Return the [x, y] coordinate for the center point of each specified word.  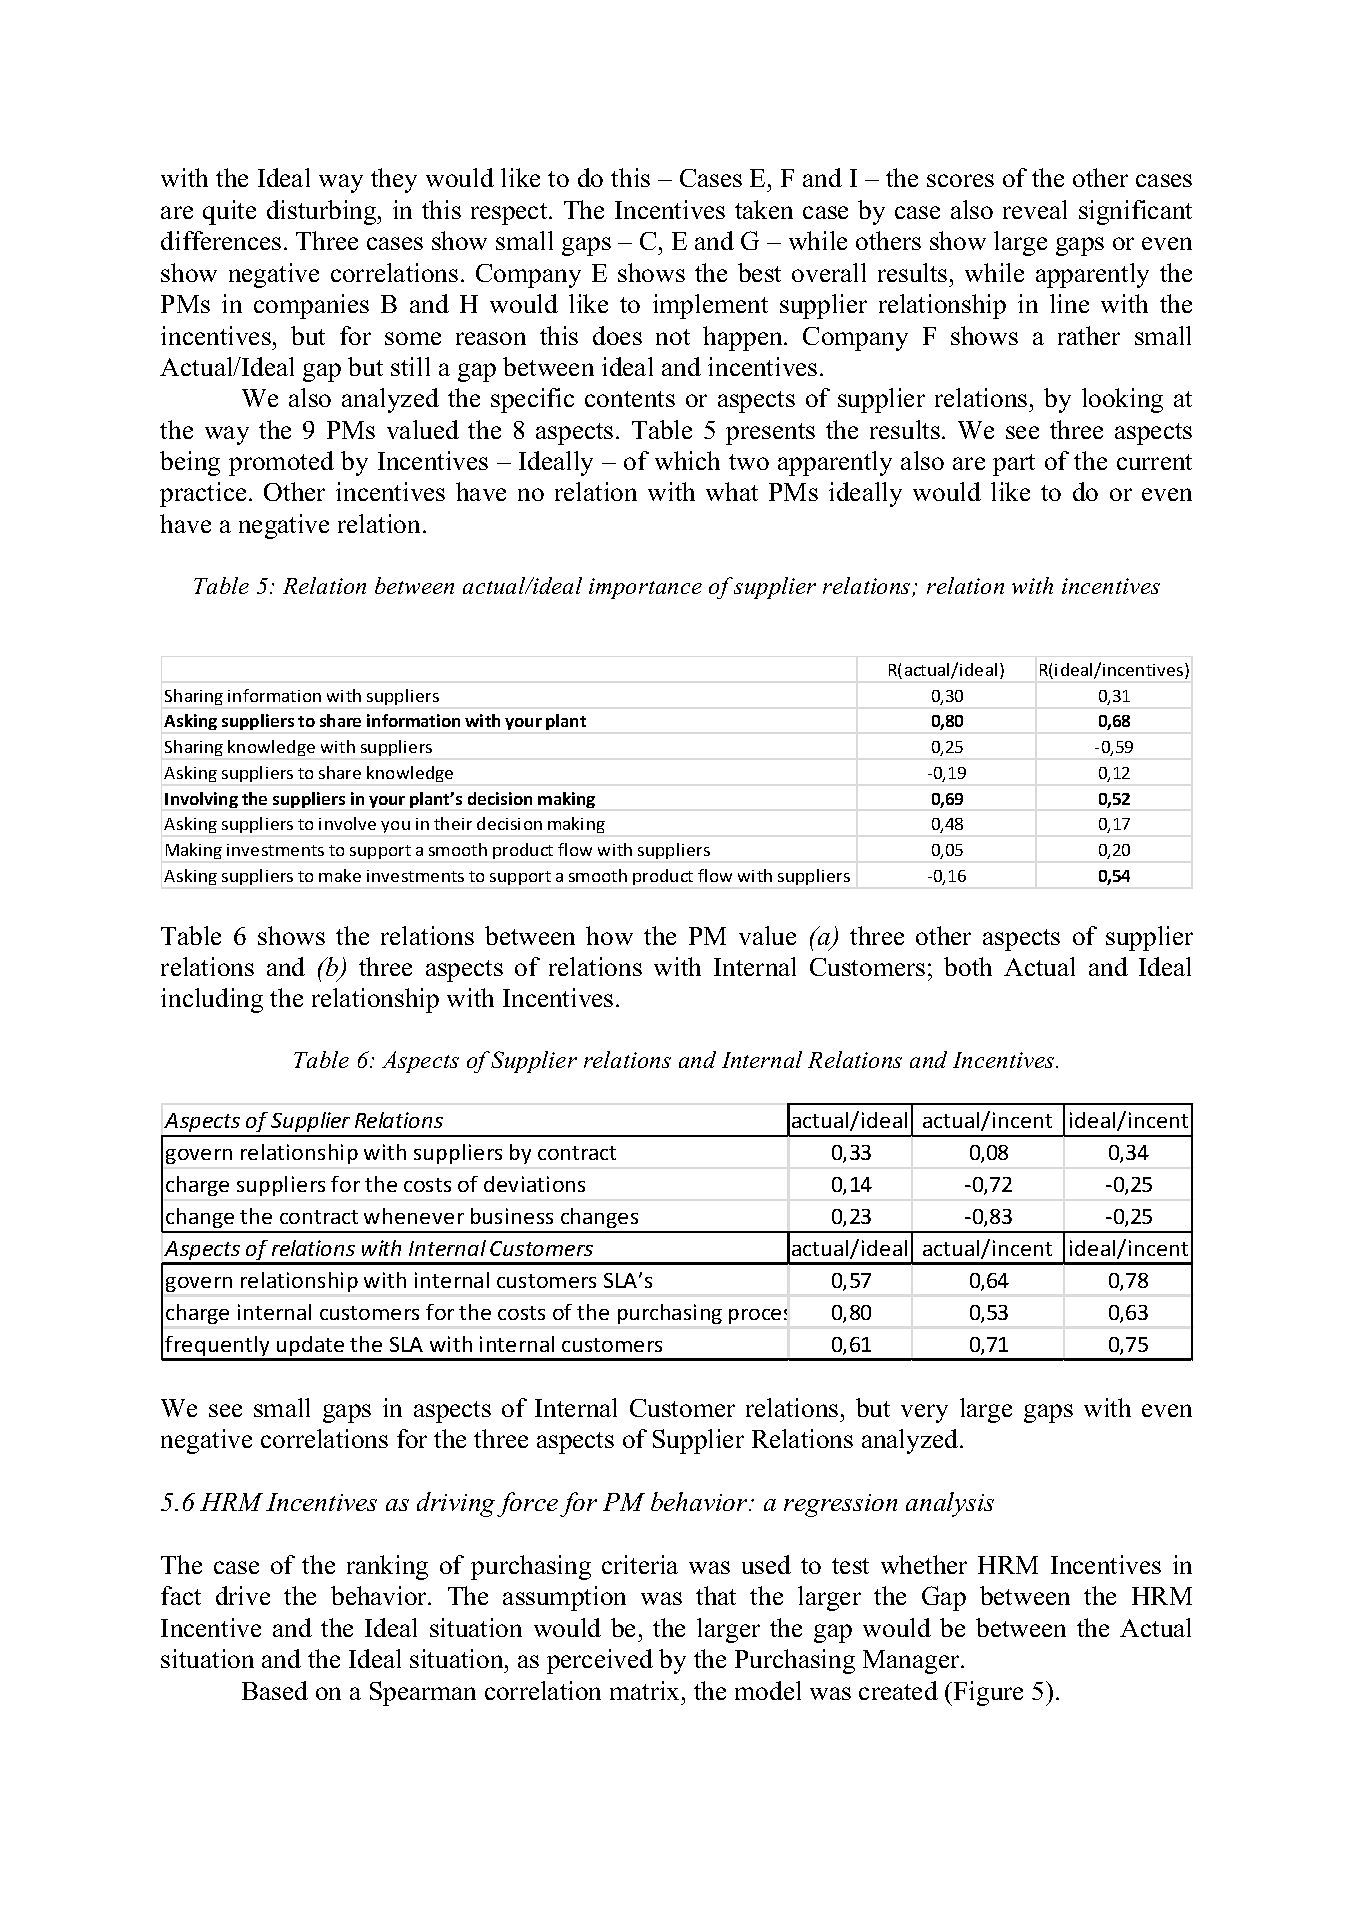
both [968, 966]
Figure [988, 1693]
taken [764, 209]
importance [645, 588]
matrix [646, 1690]
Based [275, 1690]
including [212, 1000]
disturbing [323, 212]
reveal [1035, 209]
